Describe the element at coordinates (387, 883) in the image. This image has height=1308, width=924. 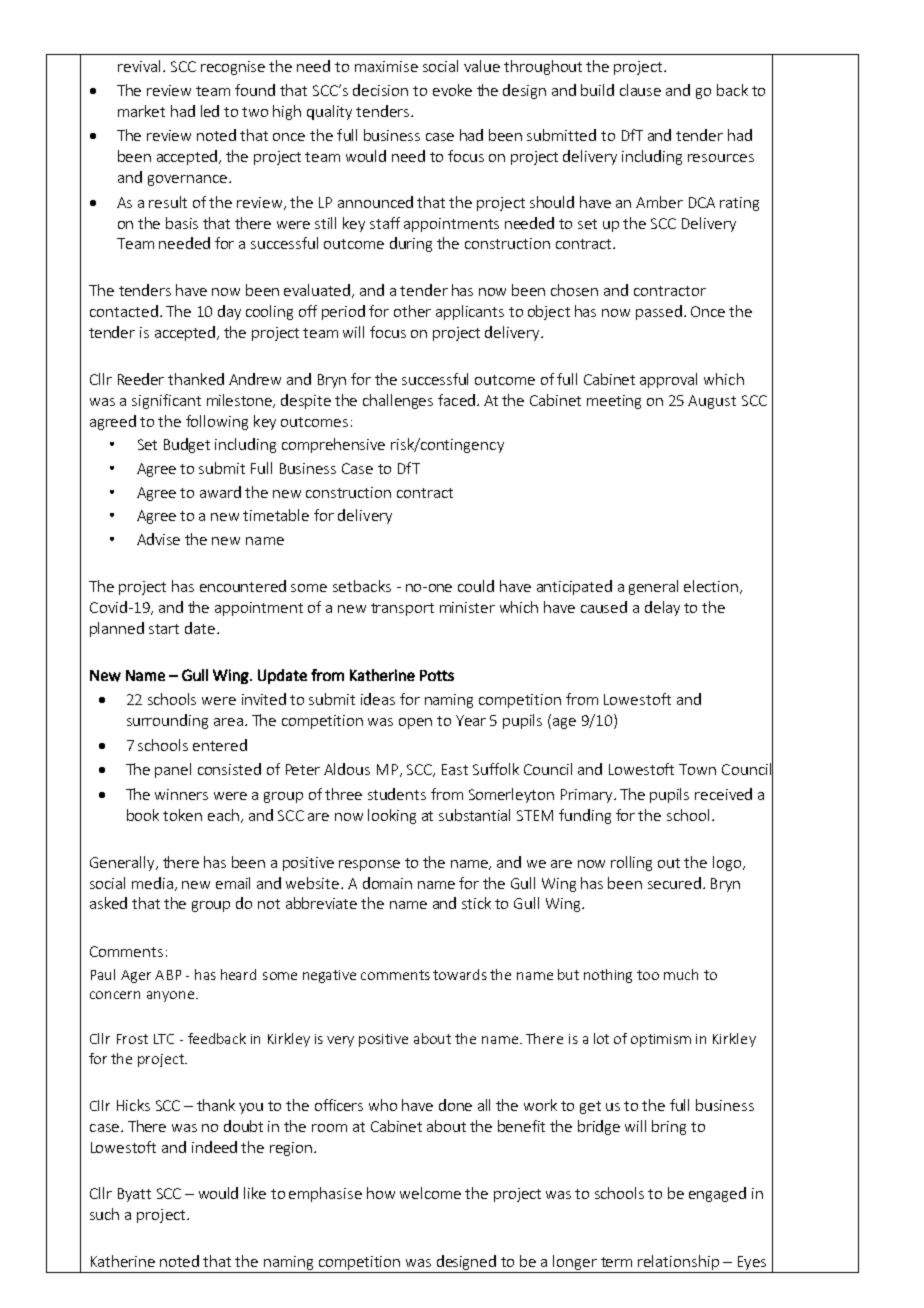
I see `domain` at that location.
